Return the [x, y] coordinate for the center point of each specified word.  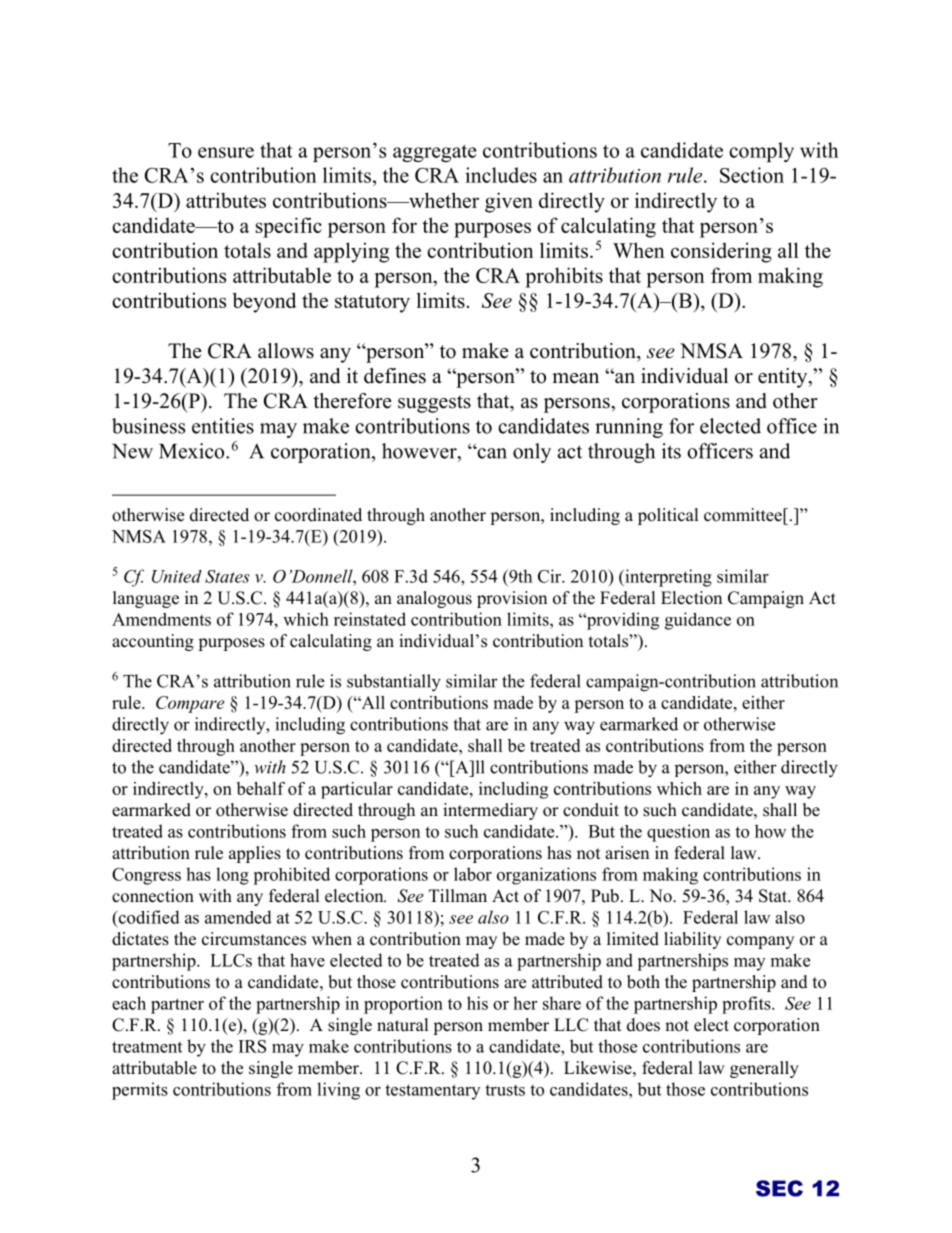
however [420, 451]
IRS [252, 1046]
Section [752, 175]
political [668, 516]
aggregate [434, 153]
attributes [226, 200]
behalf [261, 788]
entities [223, 426]
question [678, 833]
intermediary [490, 811]
